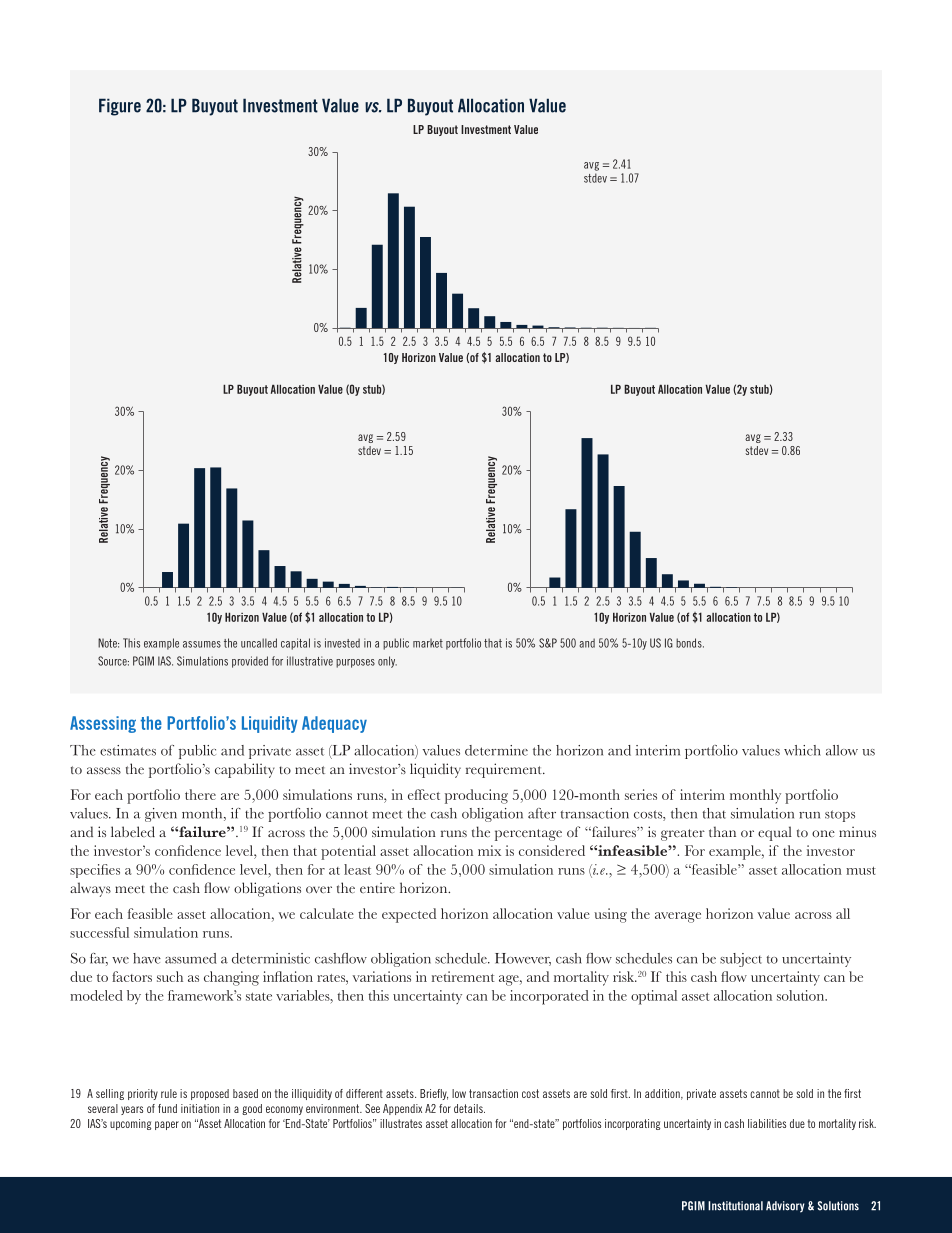  I want to click on Figure, so click(120, 107).
